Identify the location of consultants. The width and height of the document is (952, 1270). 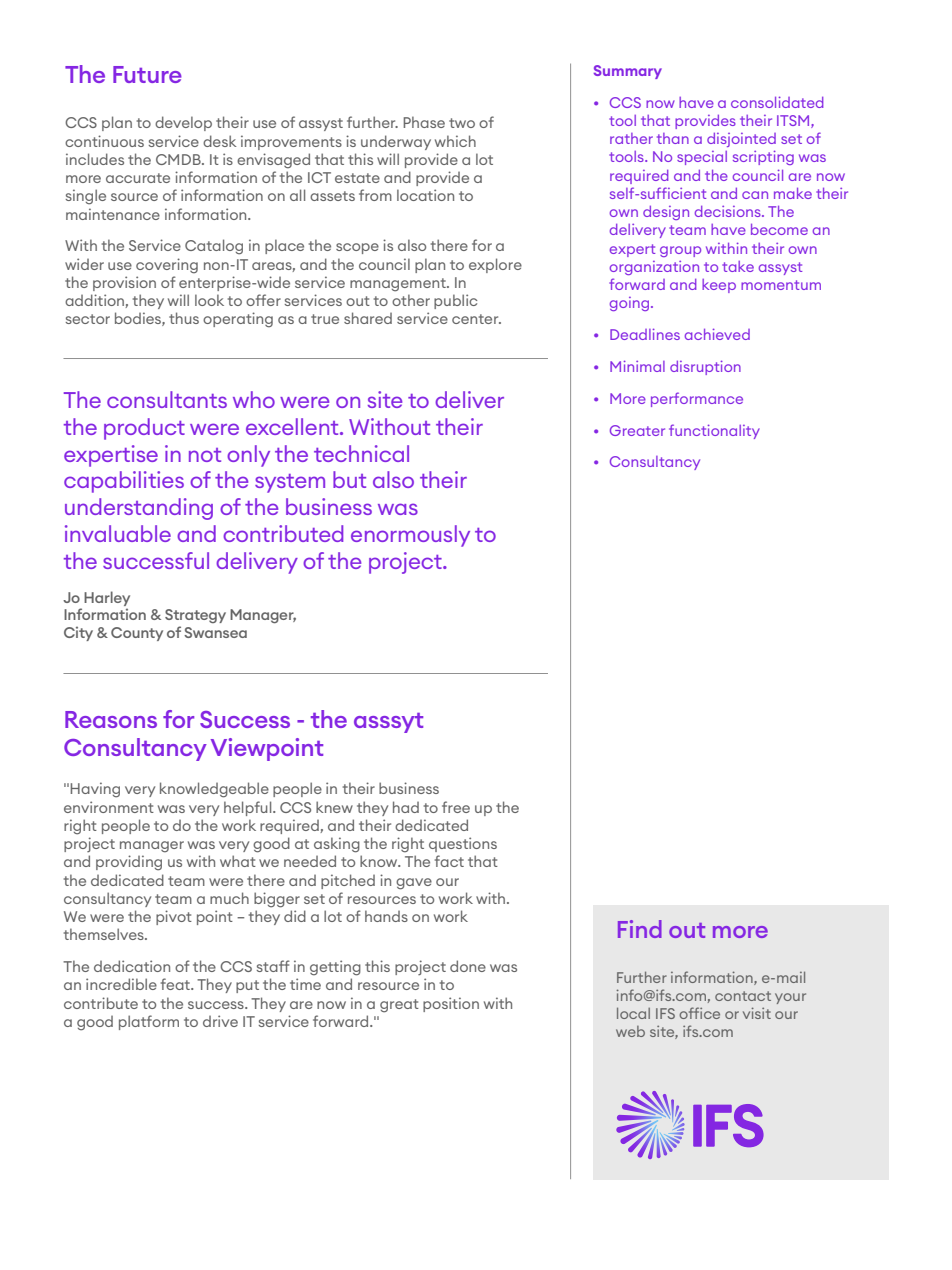
(167, 399).
